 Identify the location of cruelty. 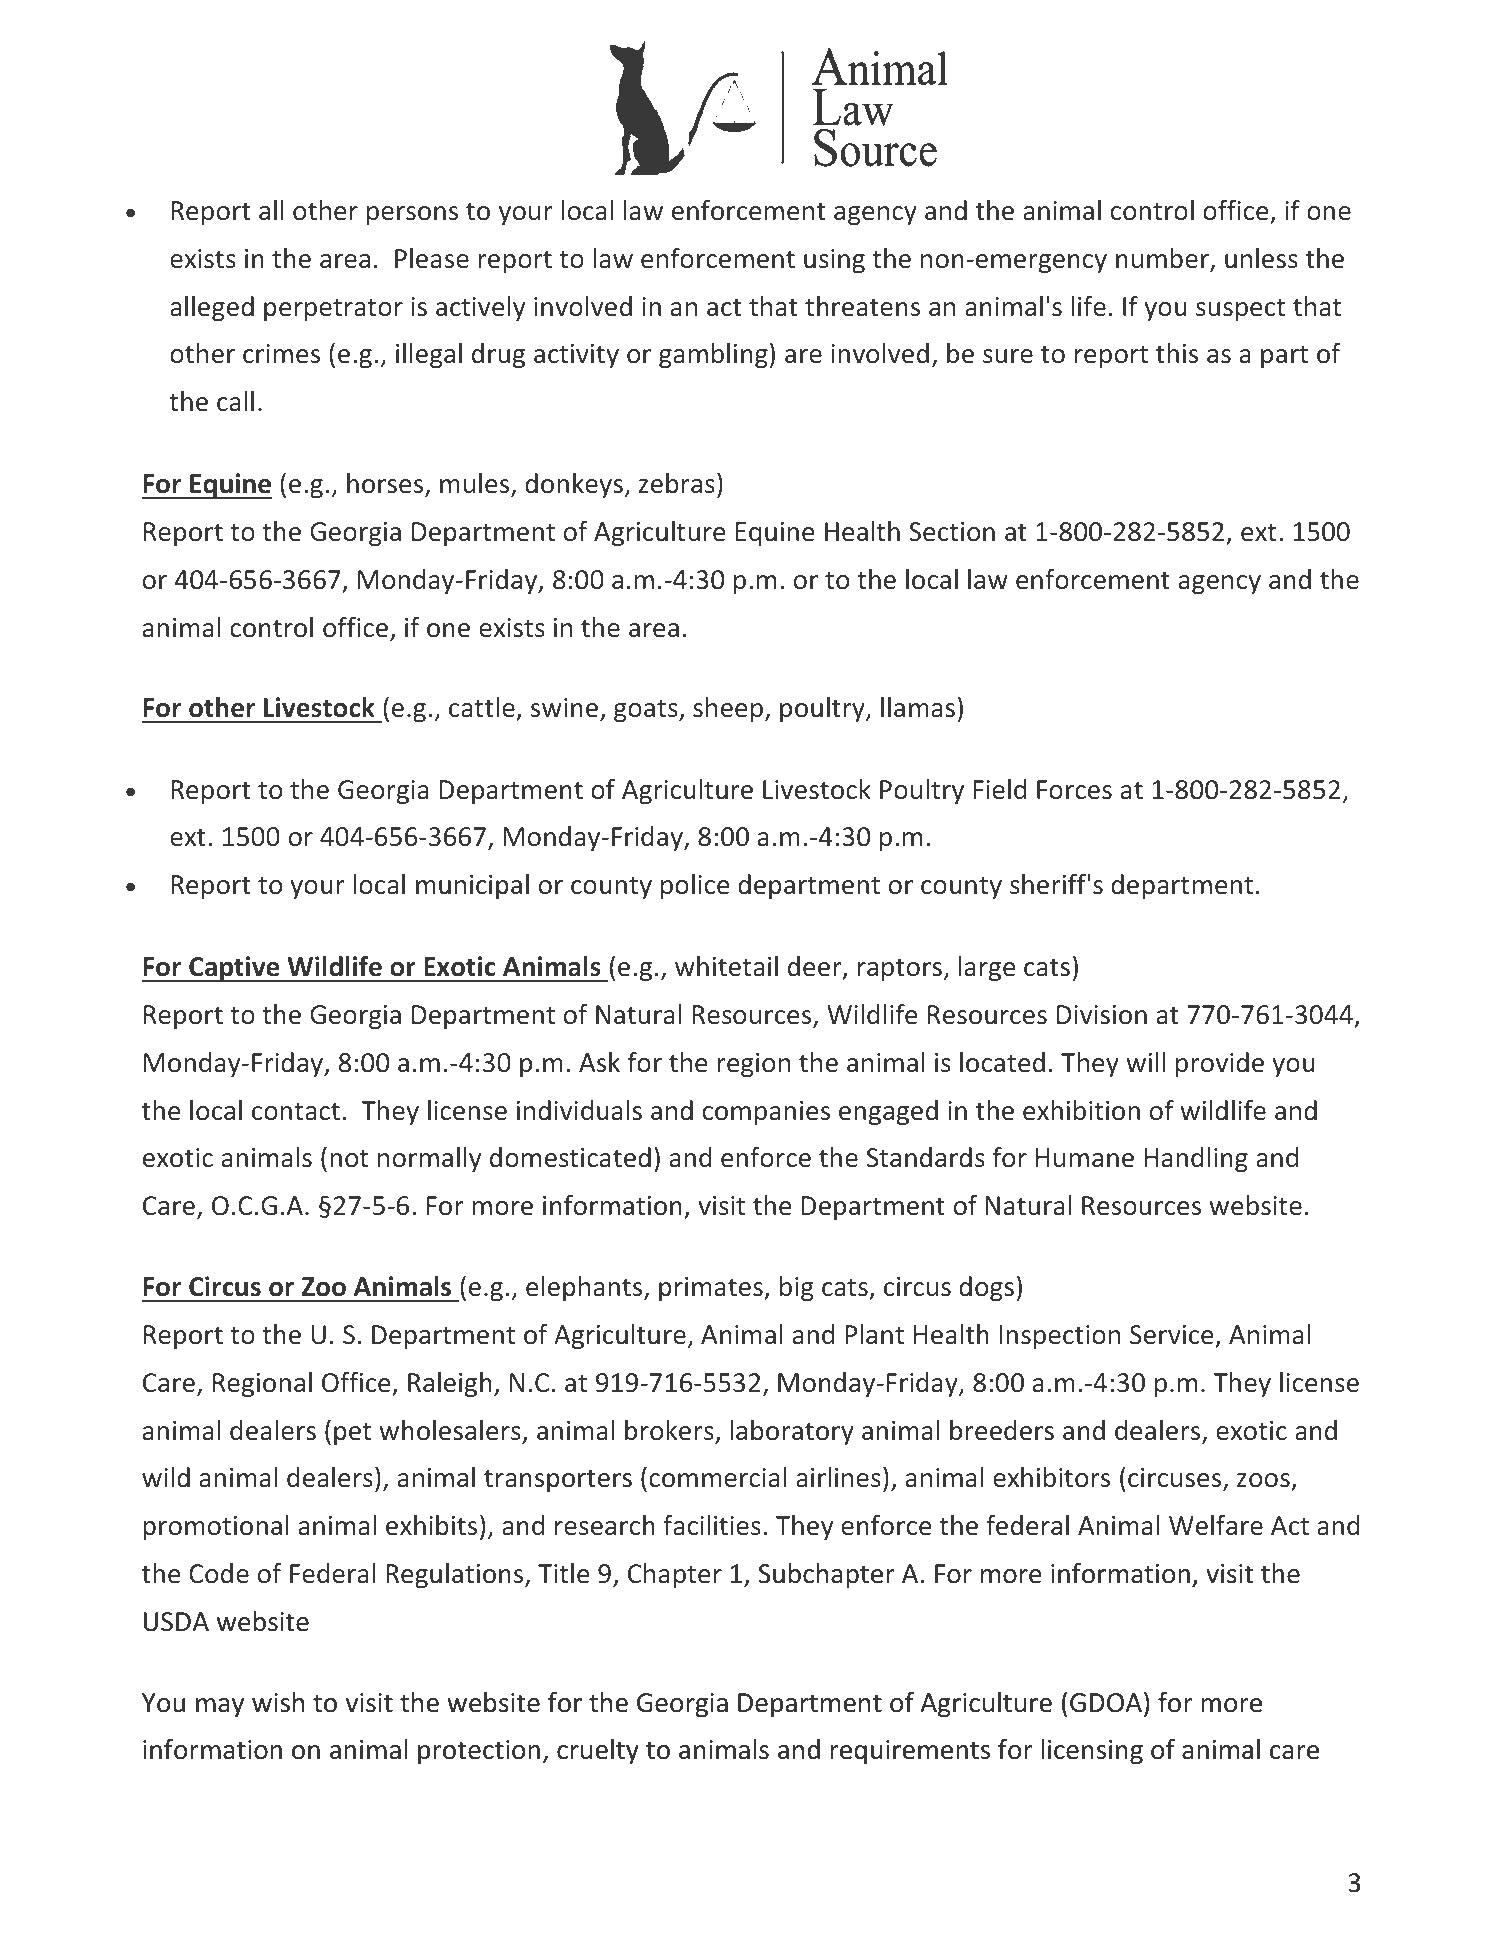
(598, 1752).
